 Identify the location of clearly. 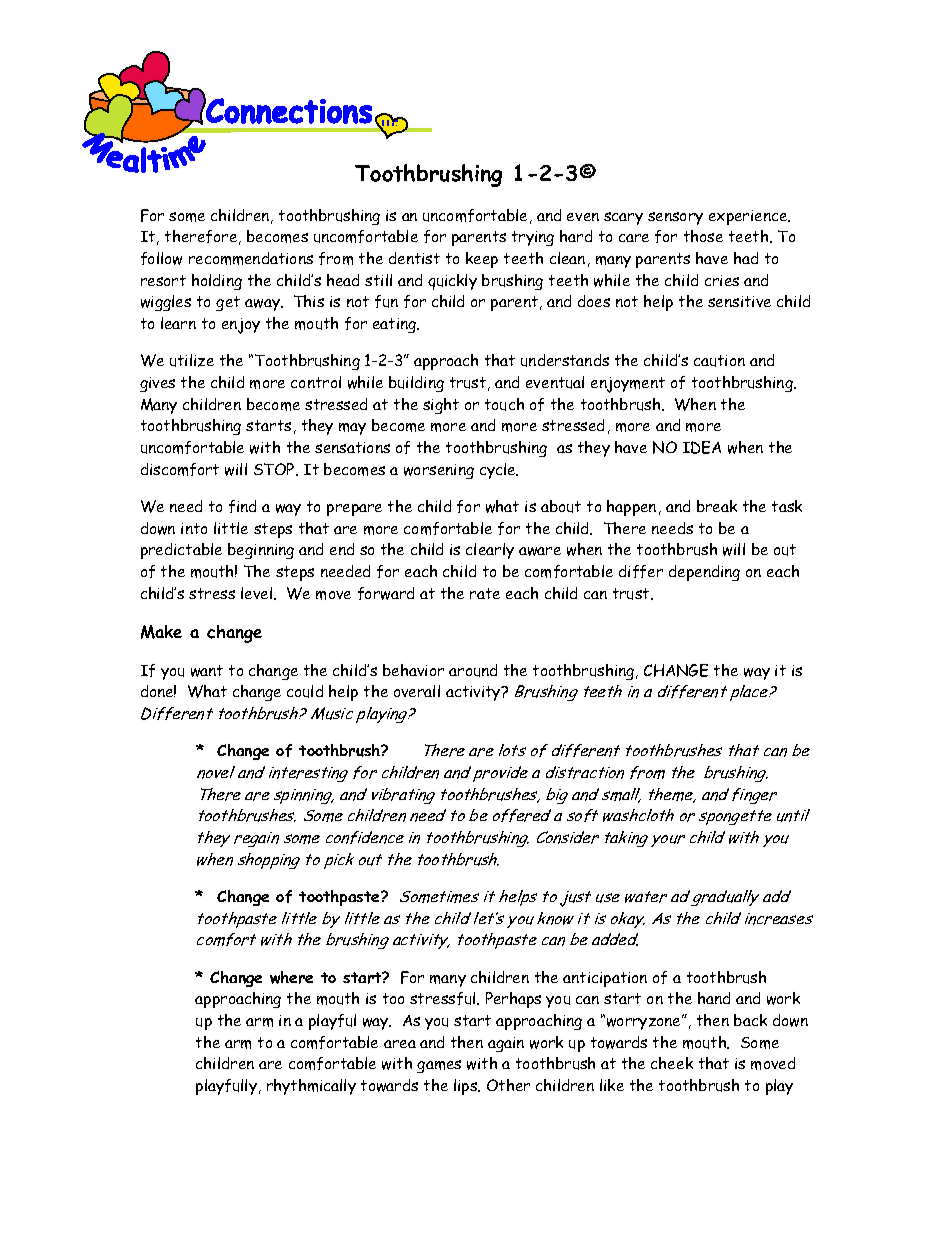
(490, 551).
